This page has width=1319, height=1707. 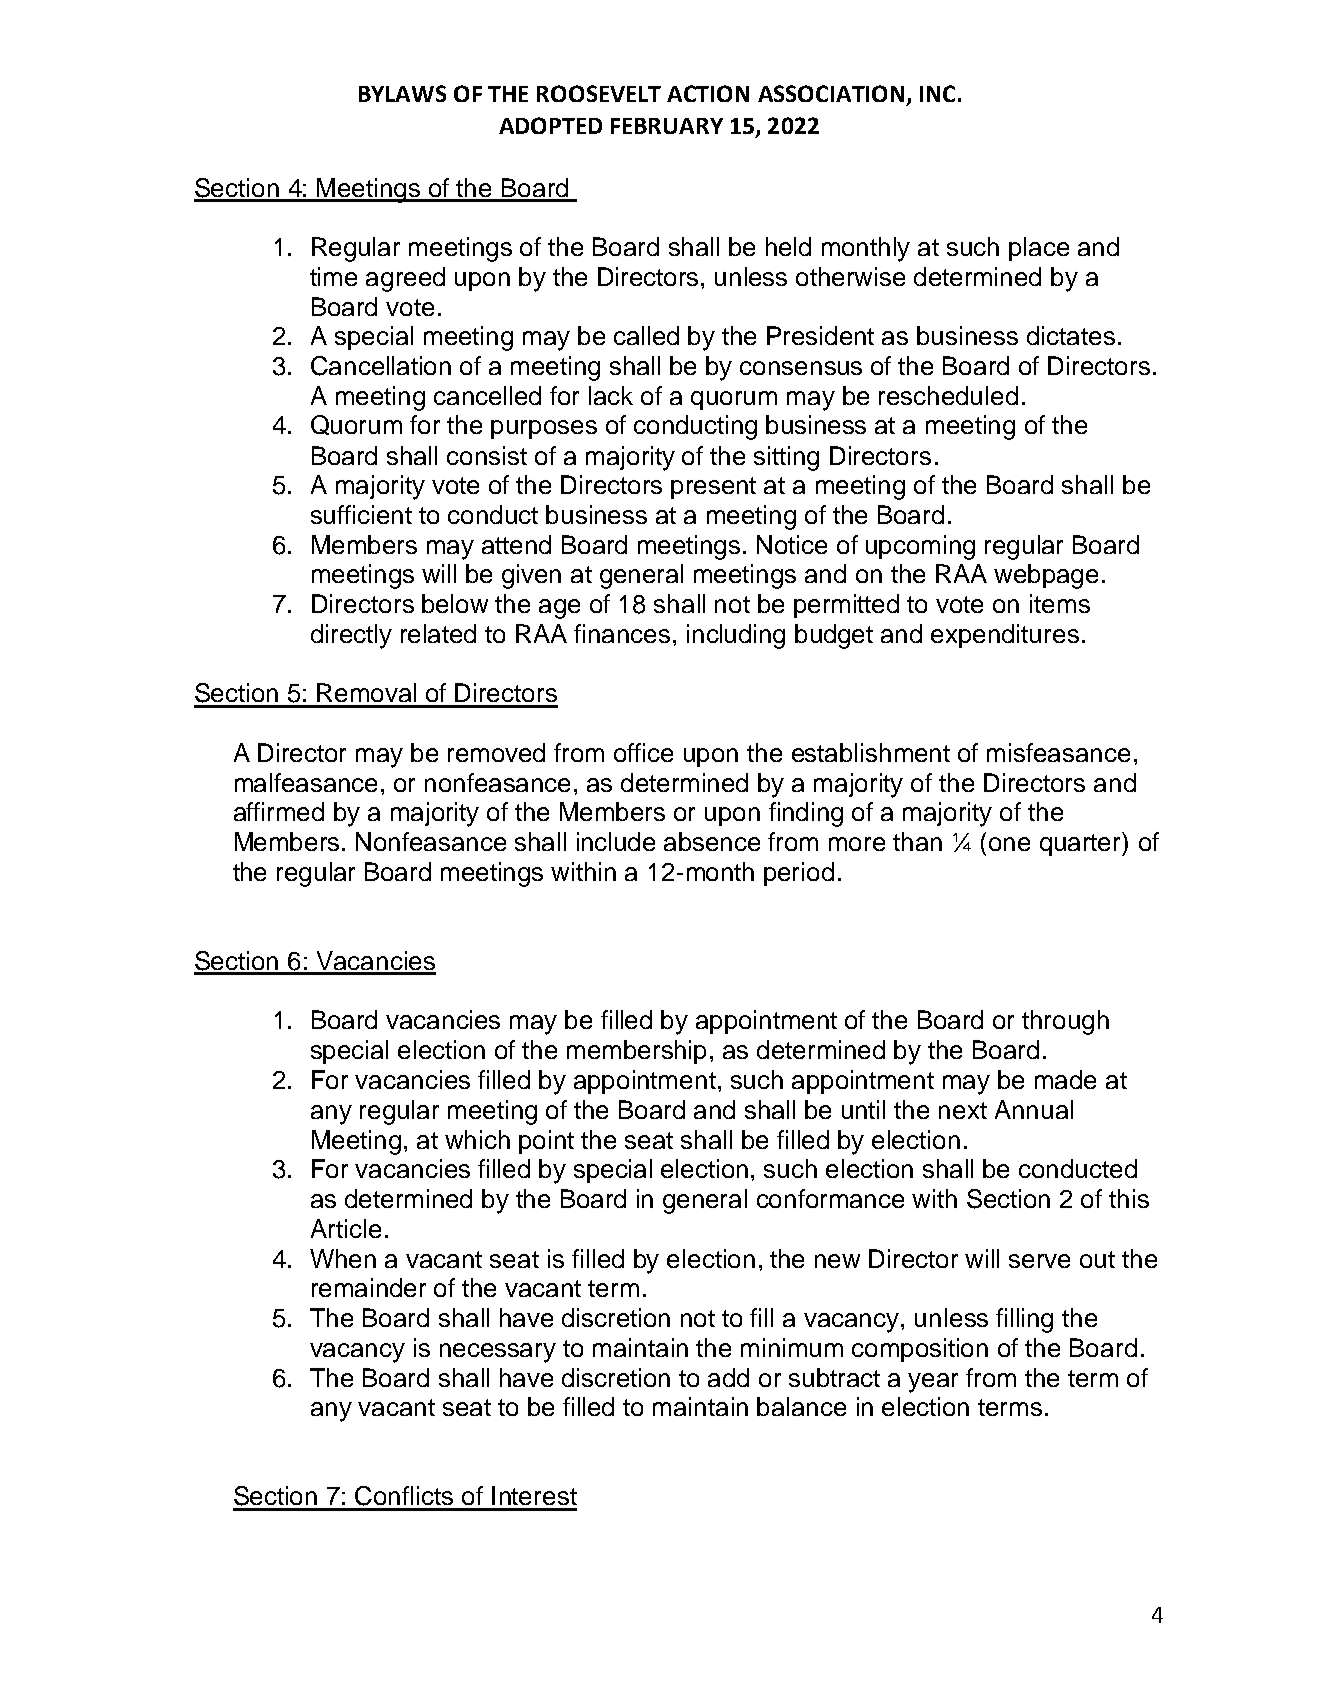 What do you see at coordinates (713, 488) in the page?
I see `present` at bounding box center [713, 488].
